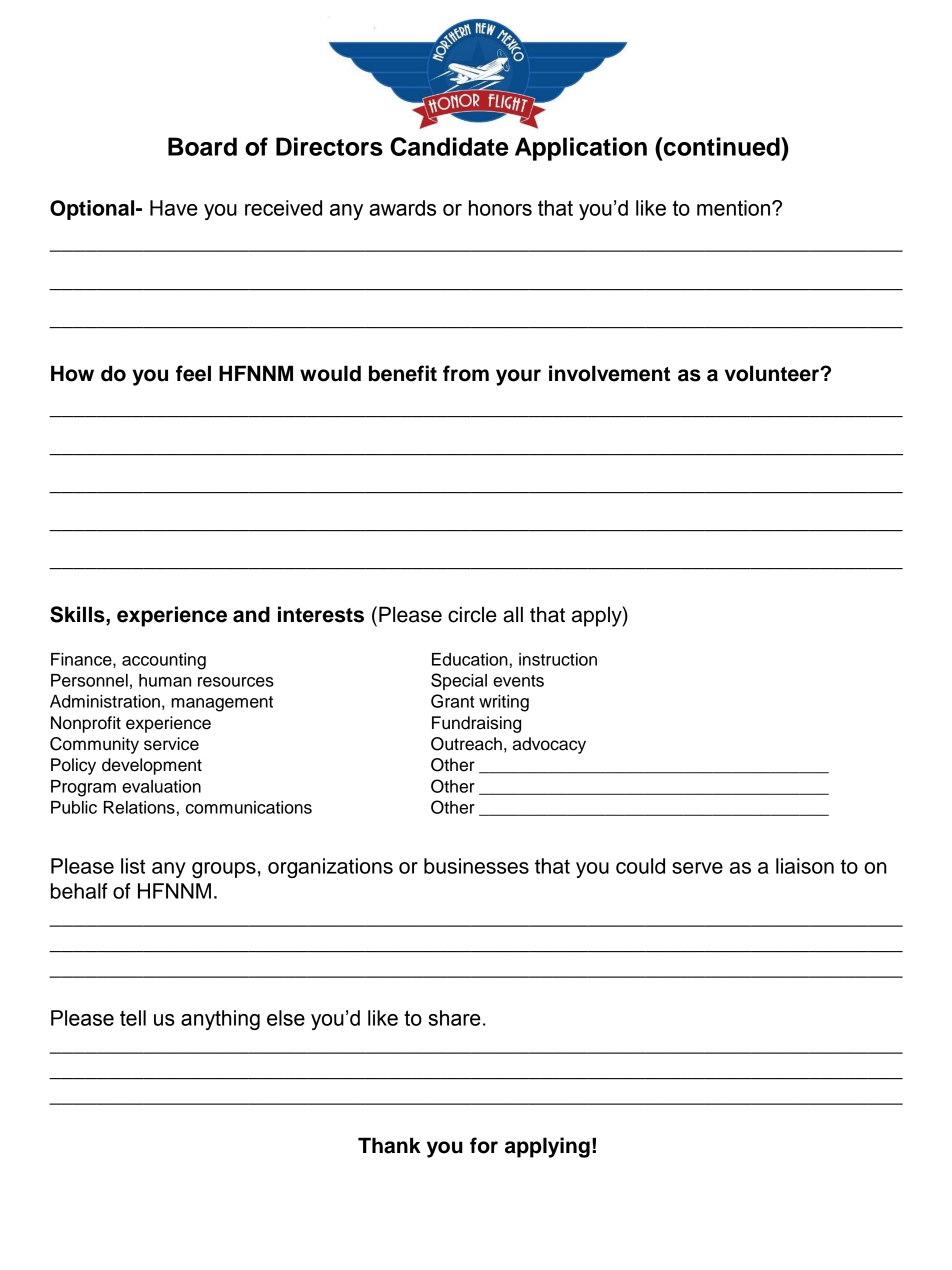  What do you see at coordinates (164, 661) in the screenshot?
I see `accounting` at bounding box center [164, 661].
